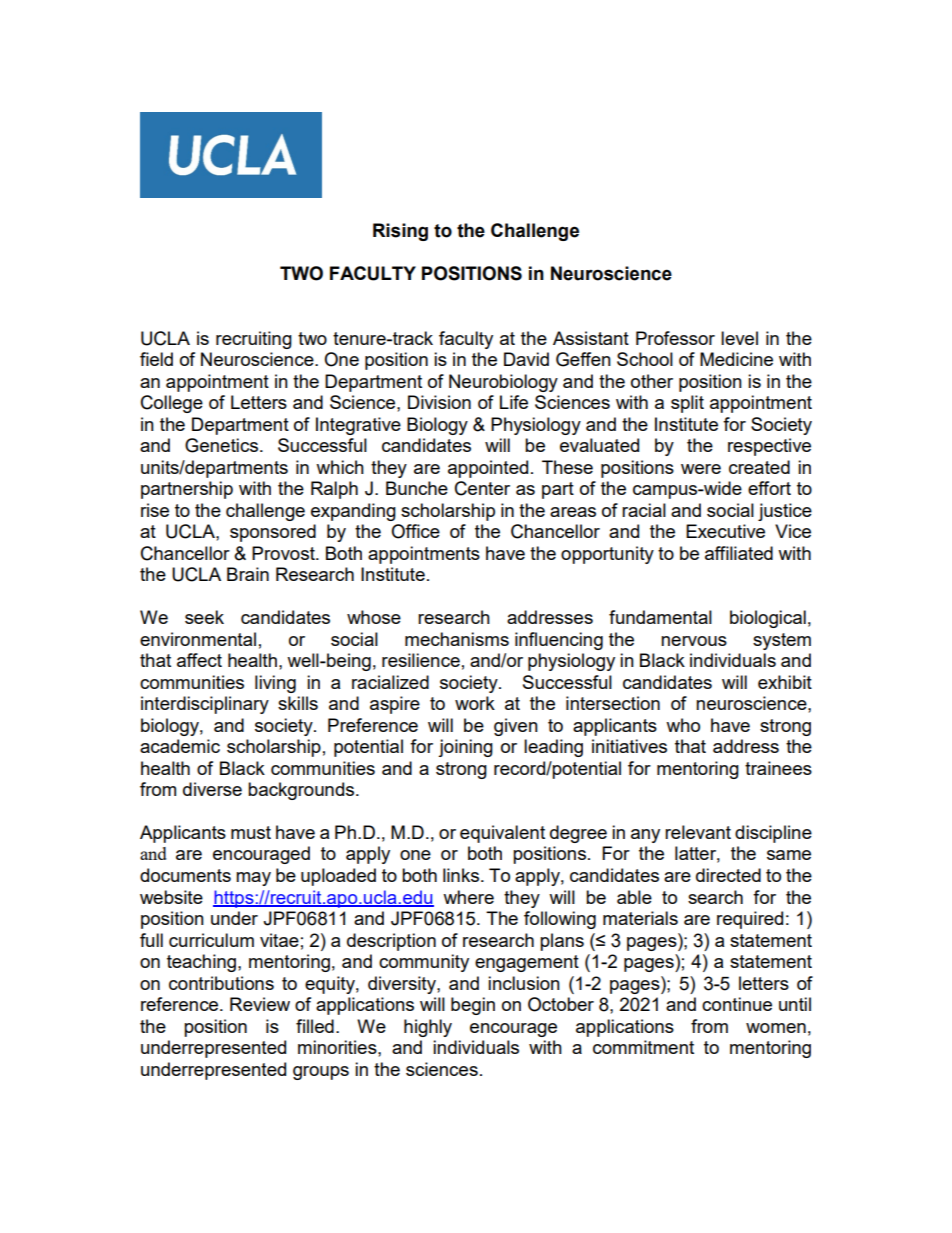 The width and height of the screenshot is (952, 1233). Describe the element at coordinates (400, 232) in the screenshot. I see `Rising` at that location.
